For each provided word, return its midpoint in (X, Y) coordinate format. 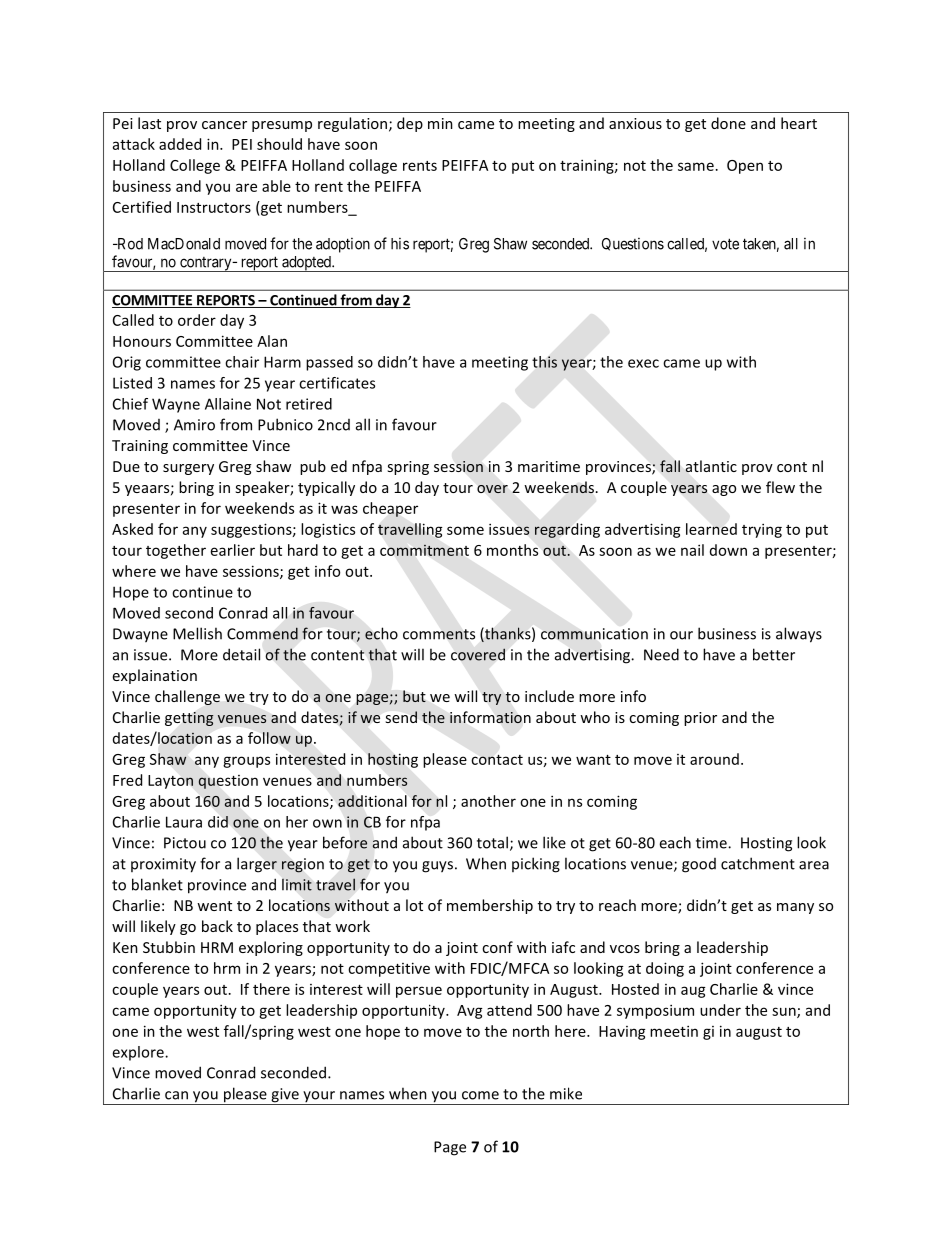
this (545, 362)
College (195, 166)
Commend (262, 633)
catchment (758, 863)
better (774, 654)
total (492, 842)
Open (745, 167)
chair (242, 362)
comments (439, 634)
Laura (184, 822)
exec (643, 363)
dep (410, 124)
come (480, 1095)
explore (139, 1053)
